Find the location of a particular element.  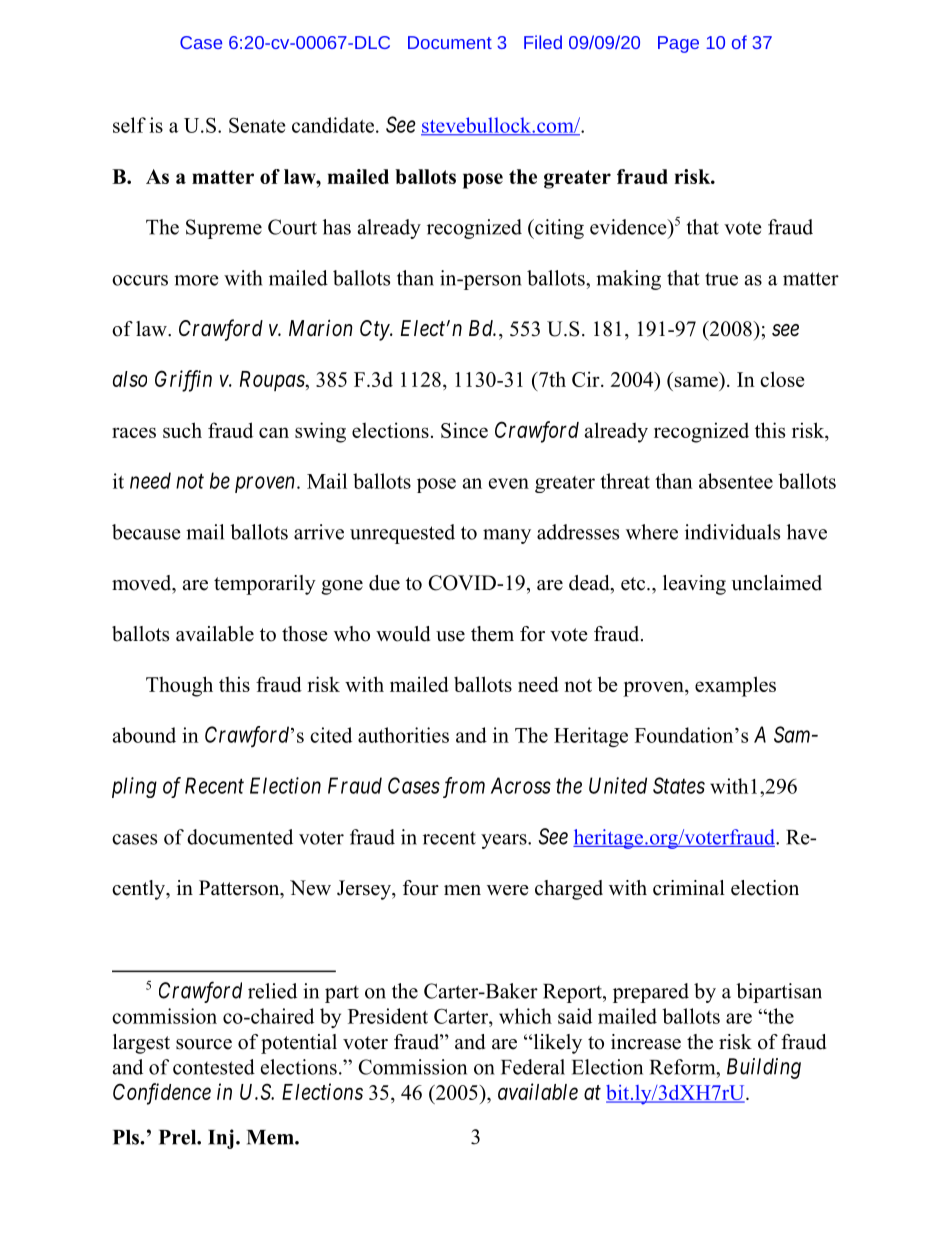

temporarily is located at coordinates (265, 585).
